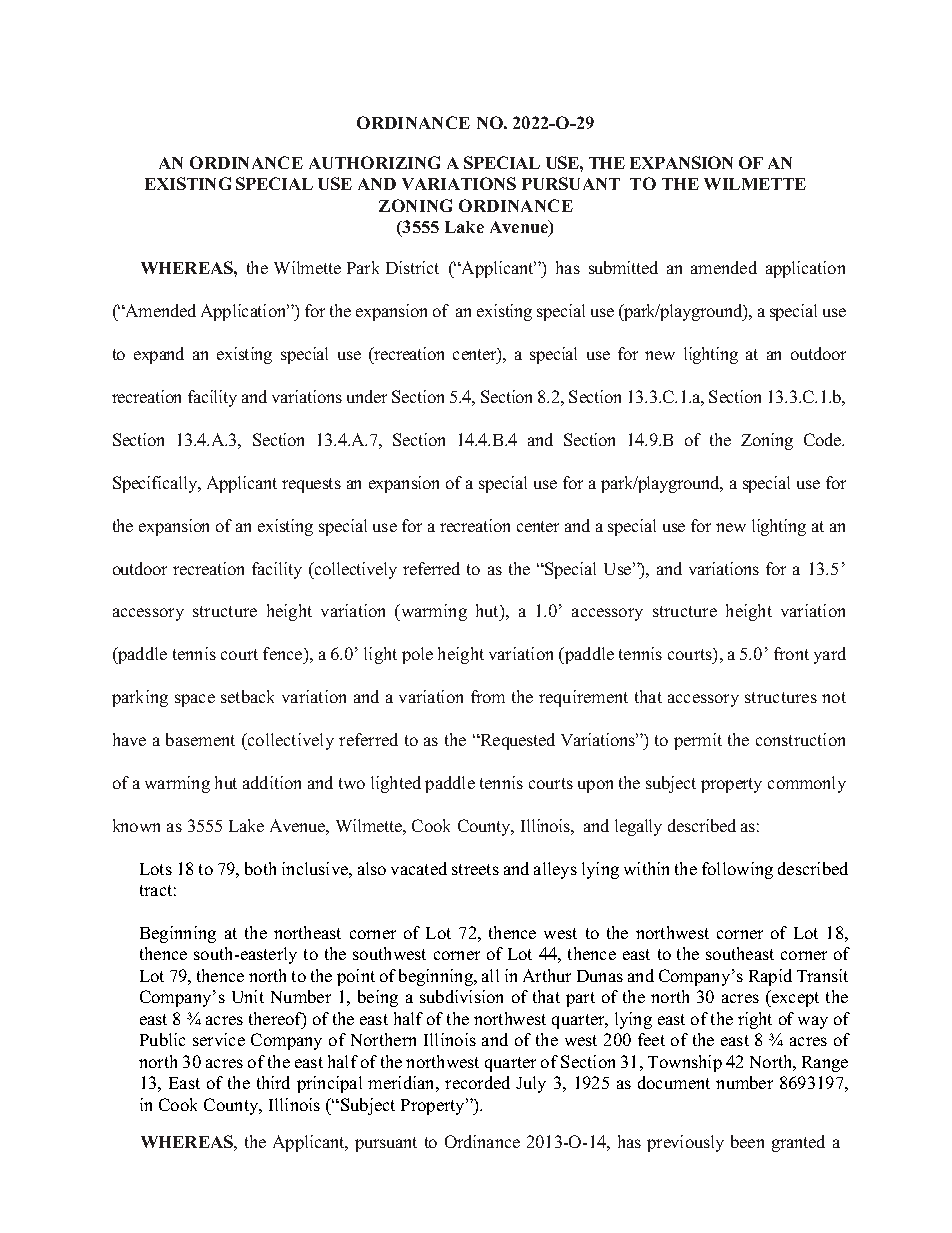 This page has width=952, height=1233. I want to click on District, so click(412, 267).
